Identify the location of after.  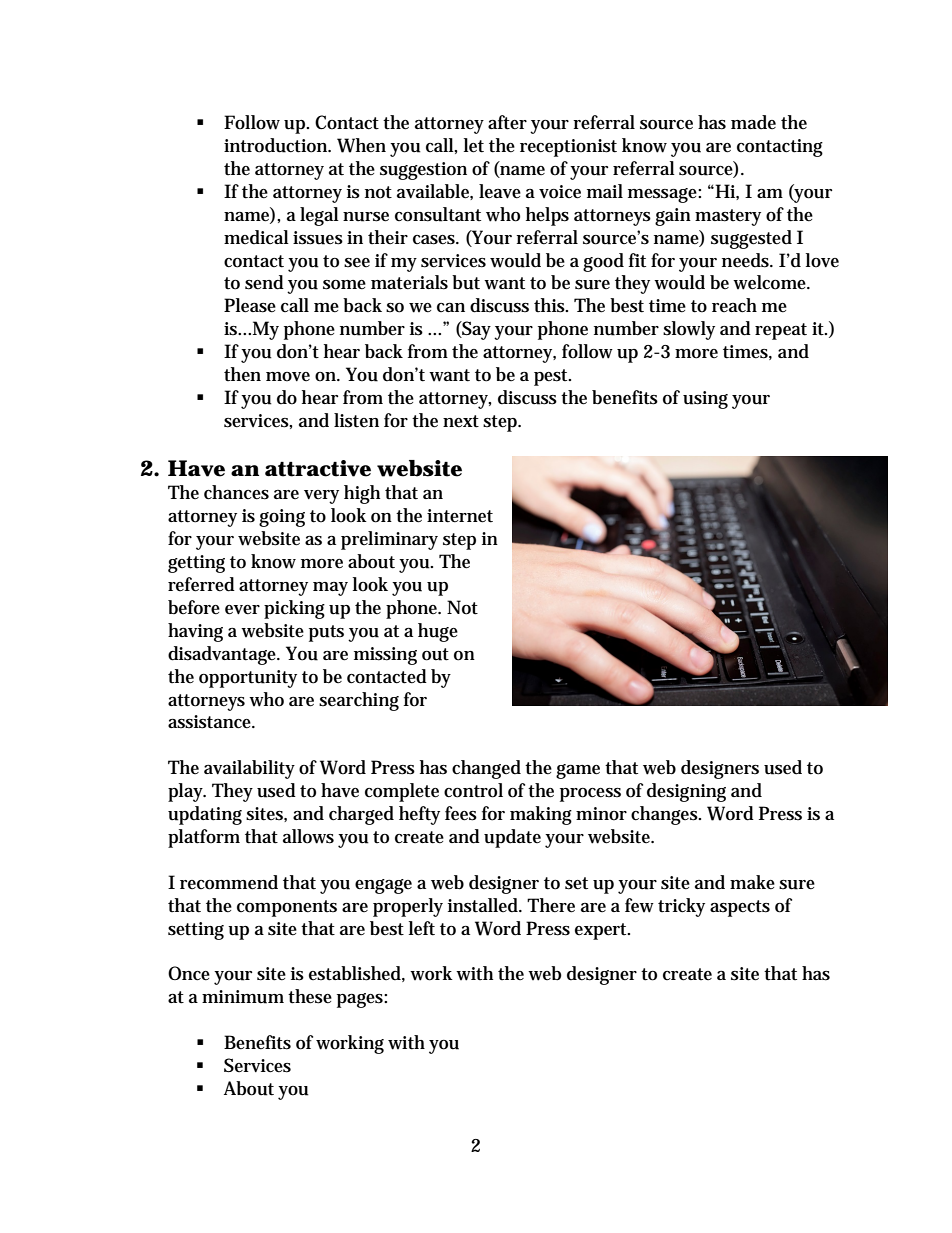
(507, 122).
